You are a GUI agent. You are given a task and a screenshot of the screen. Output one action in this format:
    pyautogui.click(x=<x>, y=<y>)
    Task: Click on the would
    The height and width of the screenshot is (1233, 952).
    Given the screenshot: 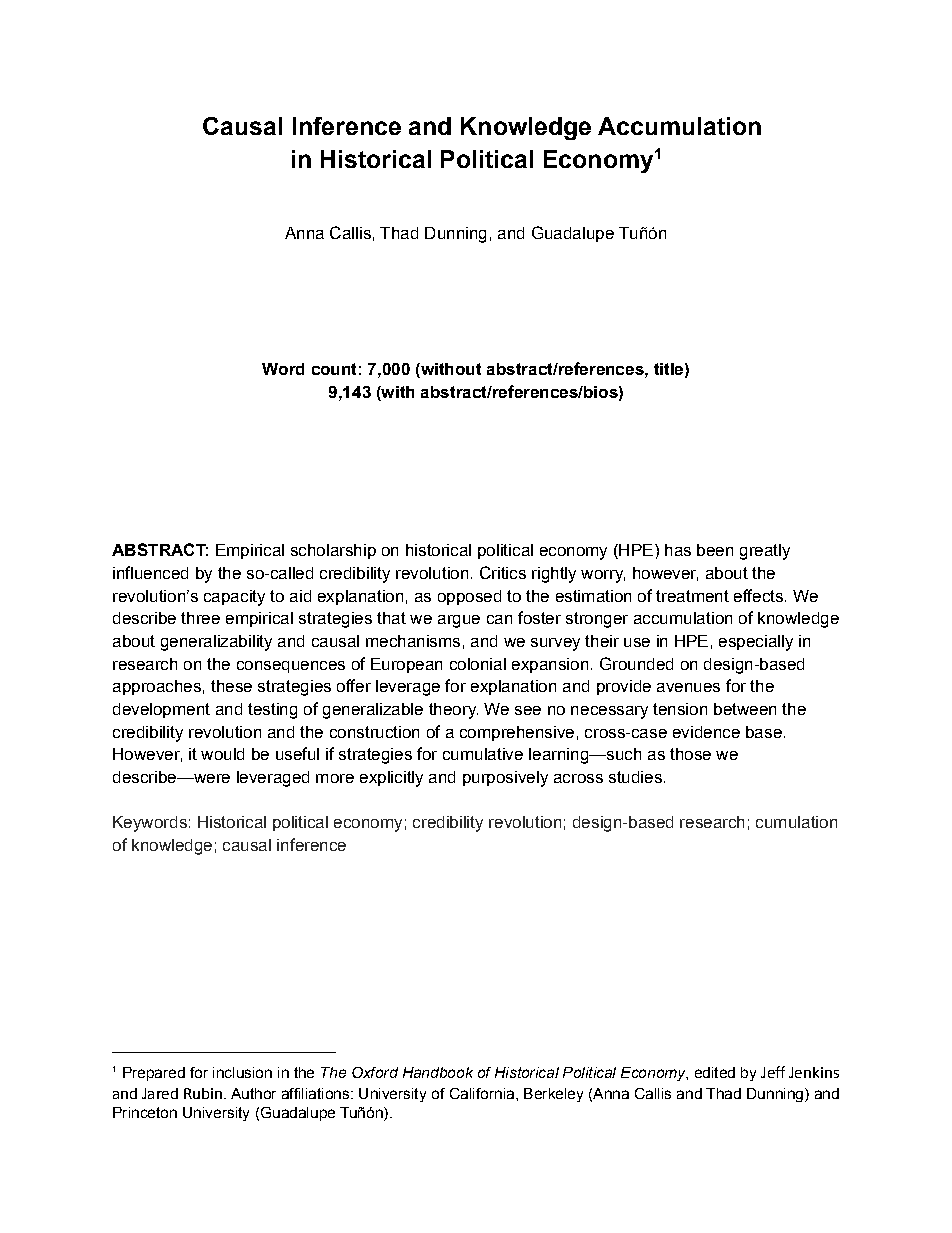 What is the action you would take?
    pyautogui.click(x=222, y=754)
